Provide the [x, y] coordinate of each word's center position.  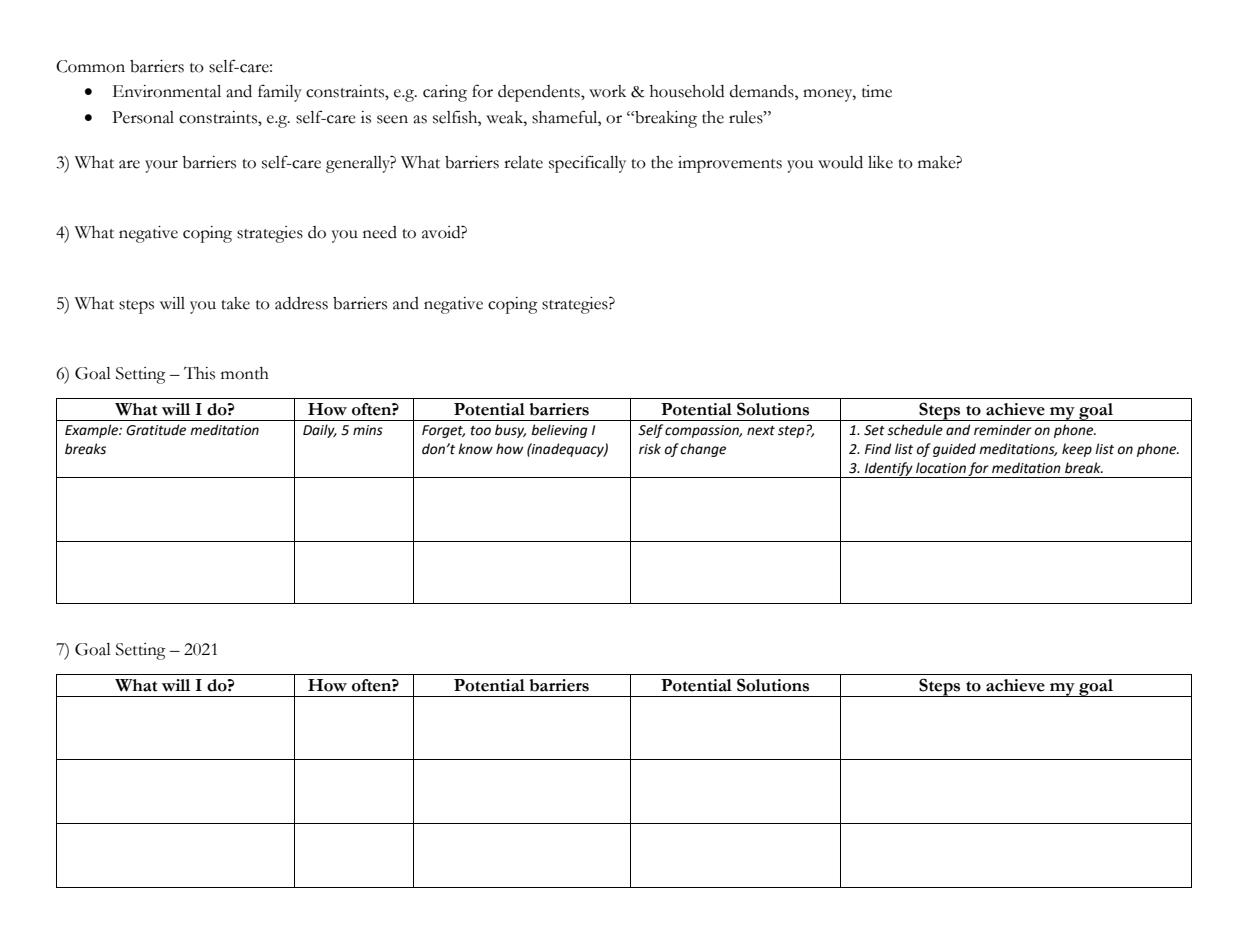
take [235, 303]
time [877, 91]
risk [650, 449]
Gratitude [156, 430]
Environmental [167, 91]
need [380, 232]
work [607, 91]
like [880, 162]
